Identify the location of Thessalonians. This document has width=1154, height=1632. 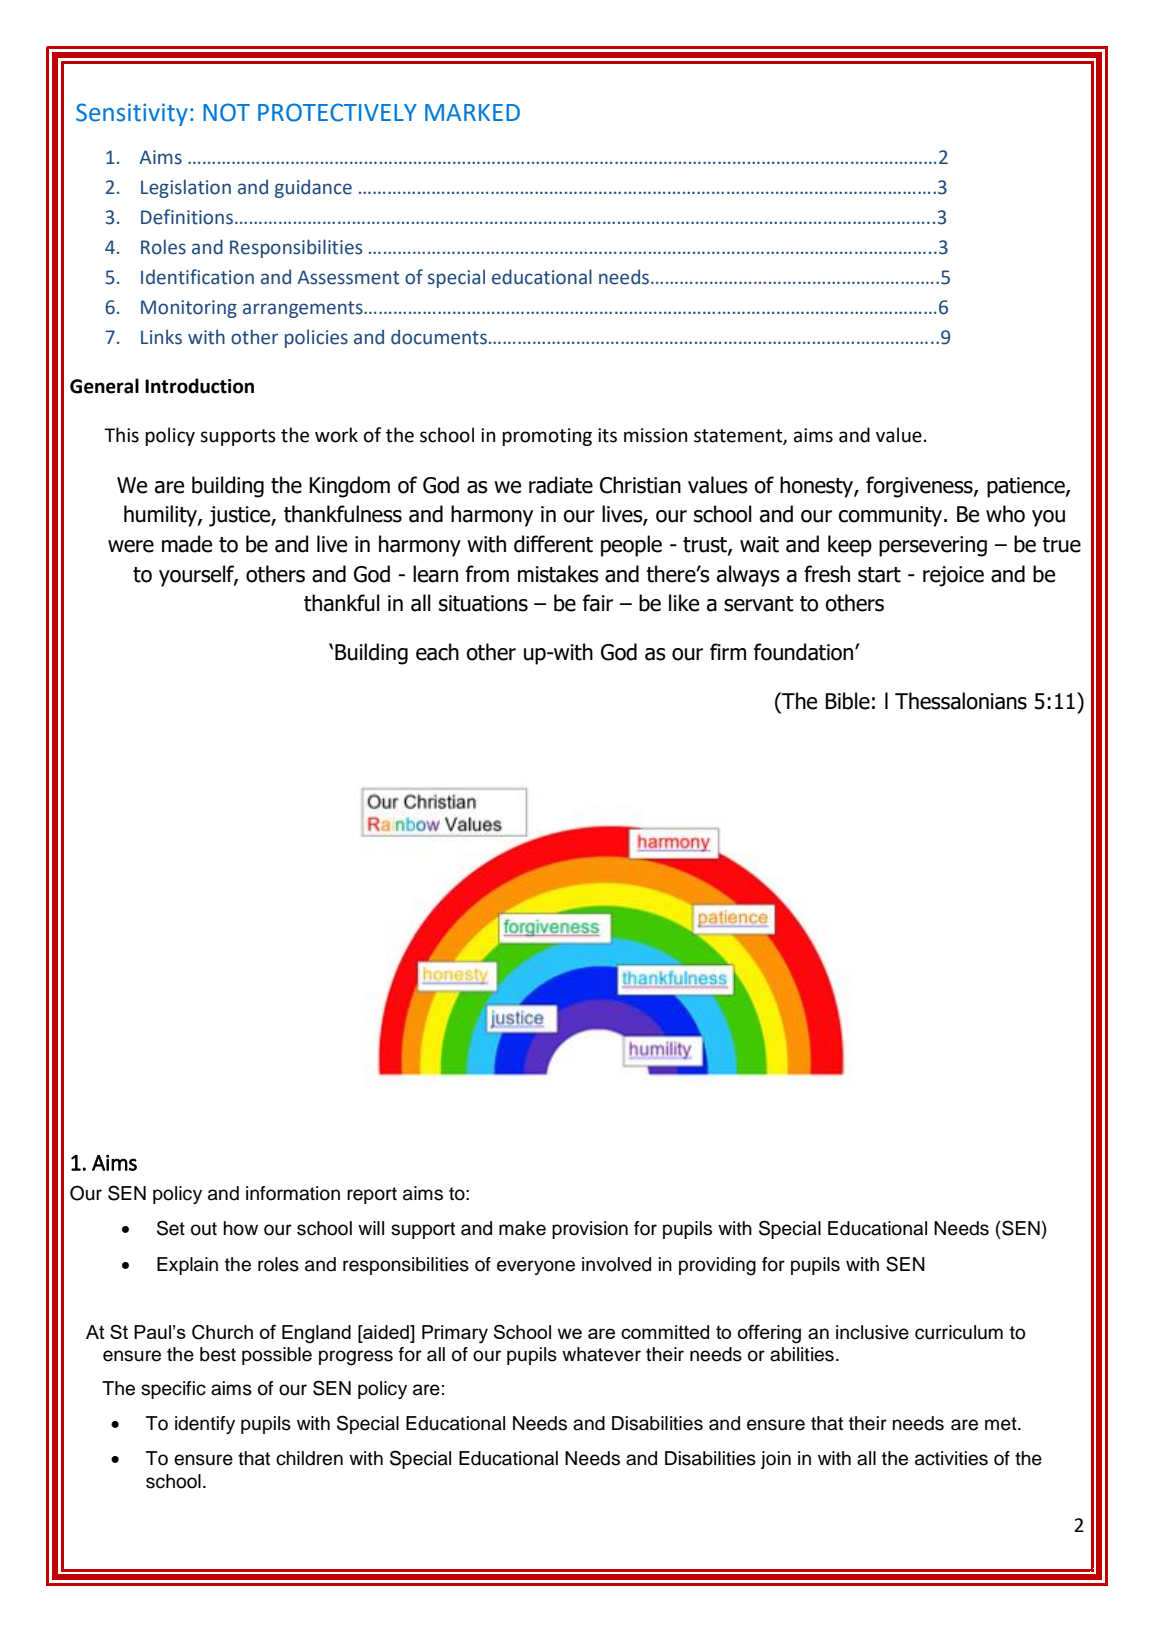
(961, 701).
